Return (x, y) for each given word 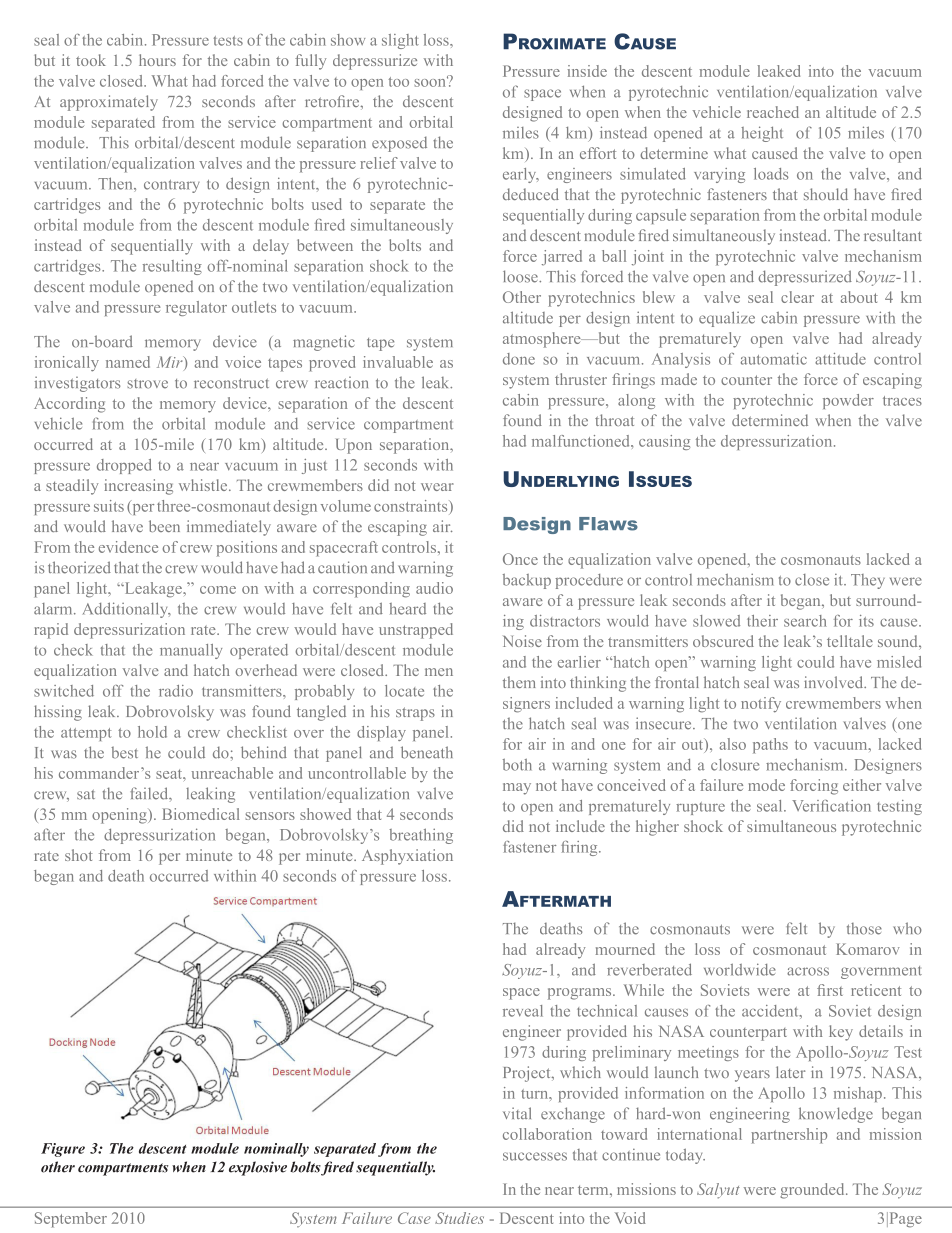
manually (191, 651)
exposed (399, 144)
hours (157, 60)
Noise (522, 641)
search (805, 621)
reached (773, 112)
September (71, 1220)
